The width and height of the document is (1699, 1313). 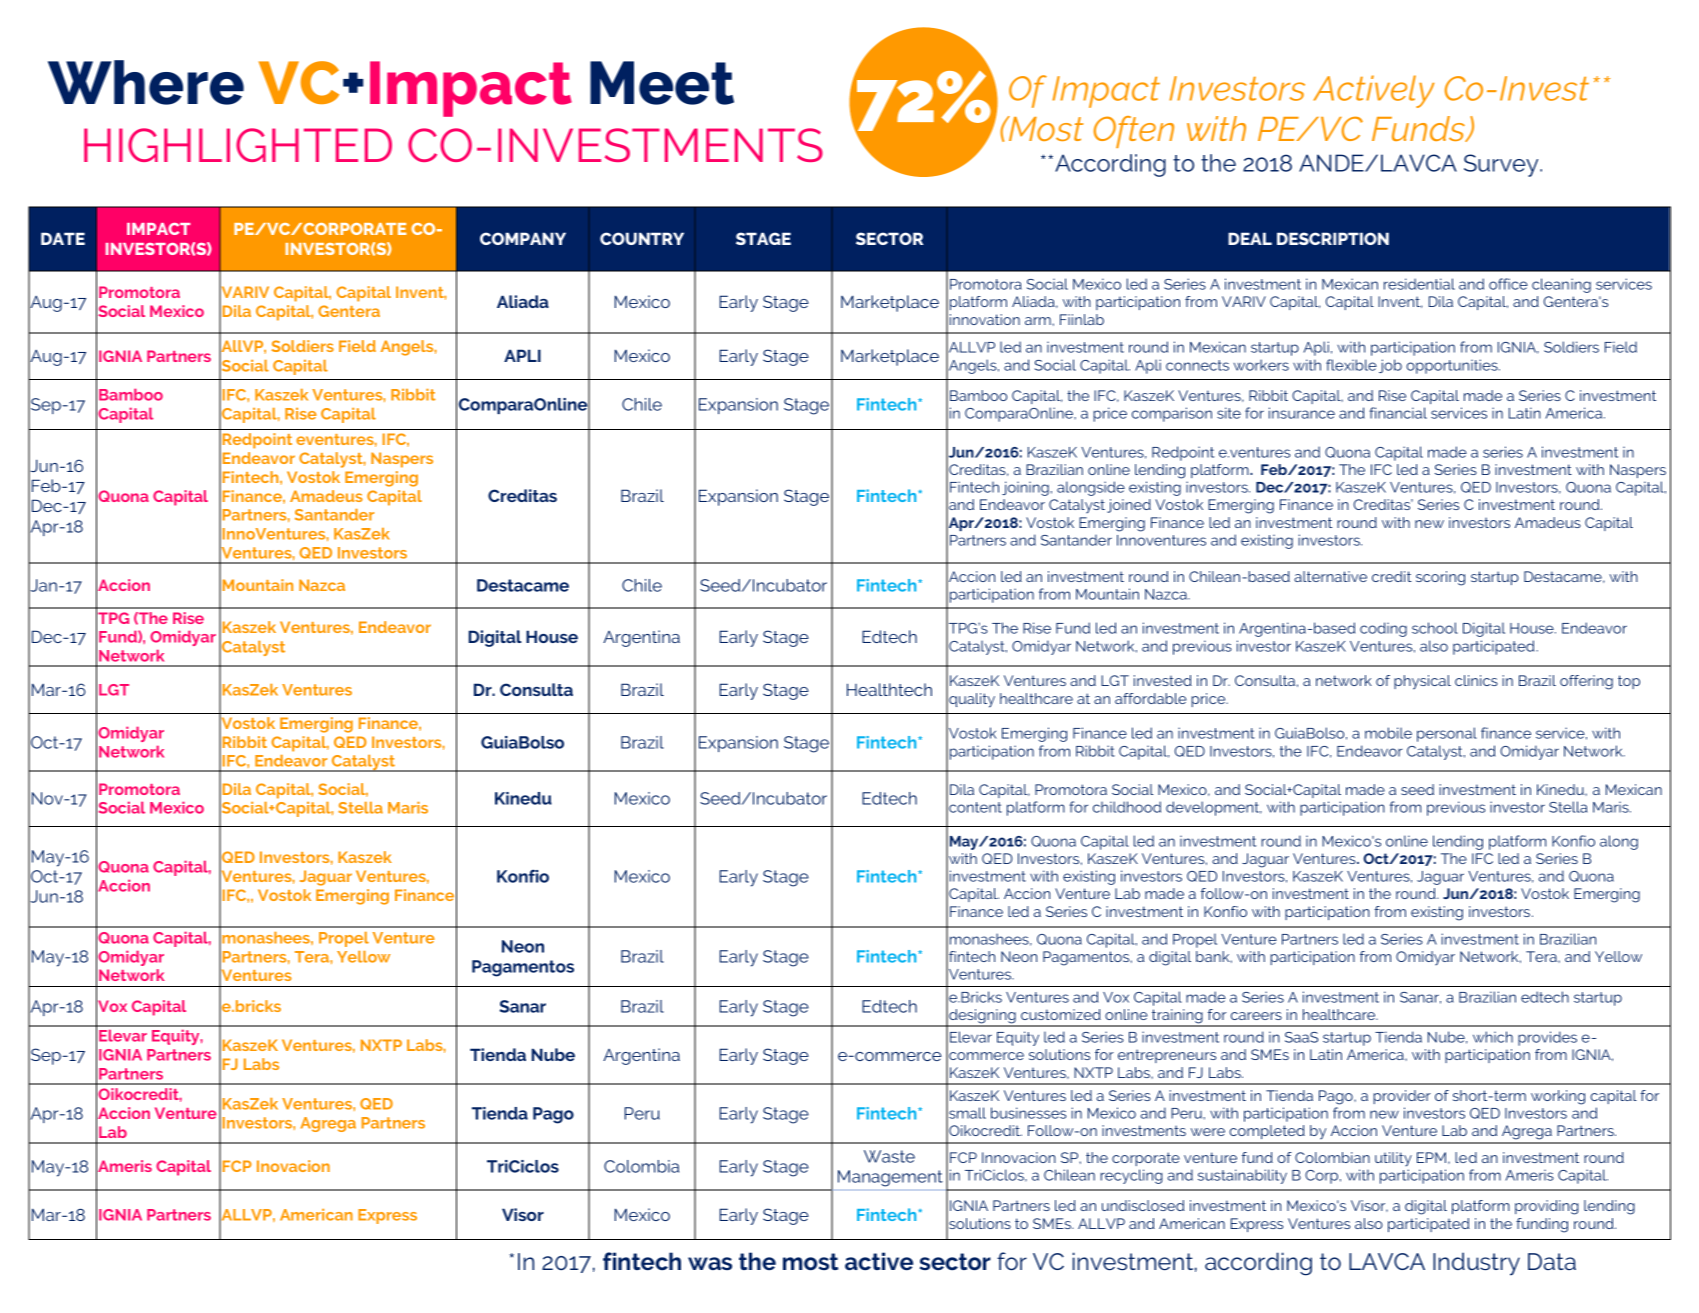 What do you see at coordinates (889, 689) in the document?
I see `Healthtech` at bounding box center [889, 689].
